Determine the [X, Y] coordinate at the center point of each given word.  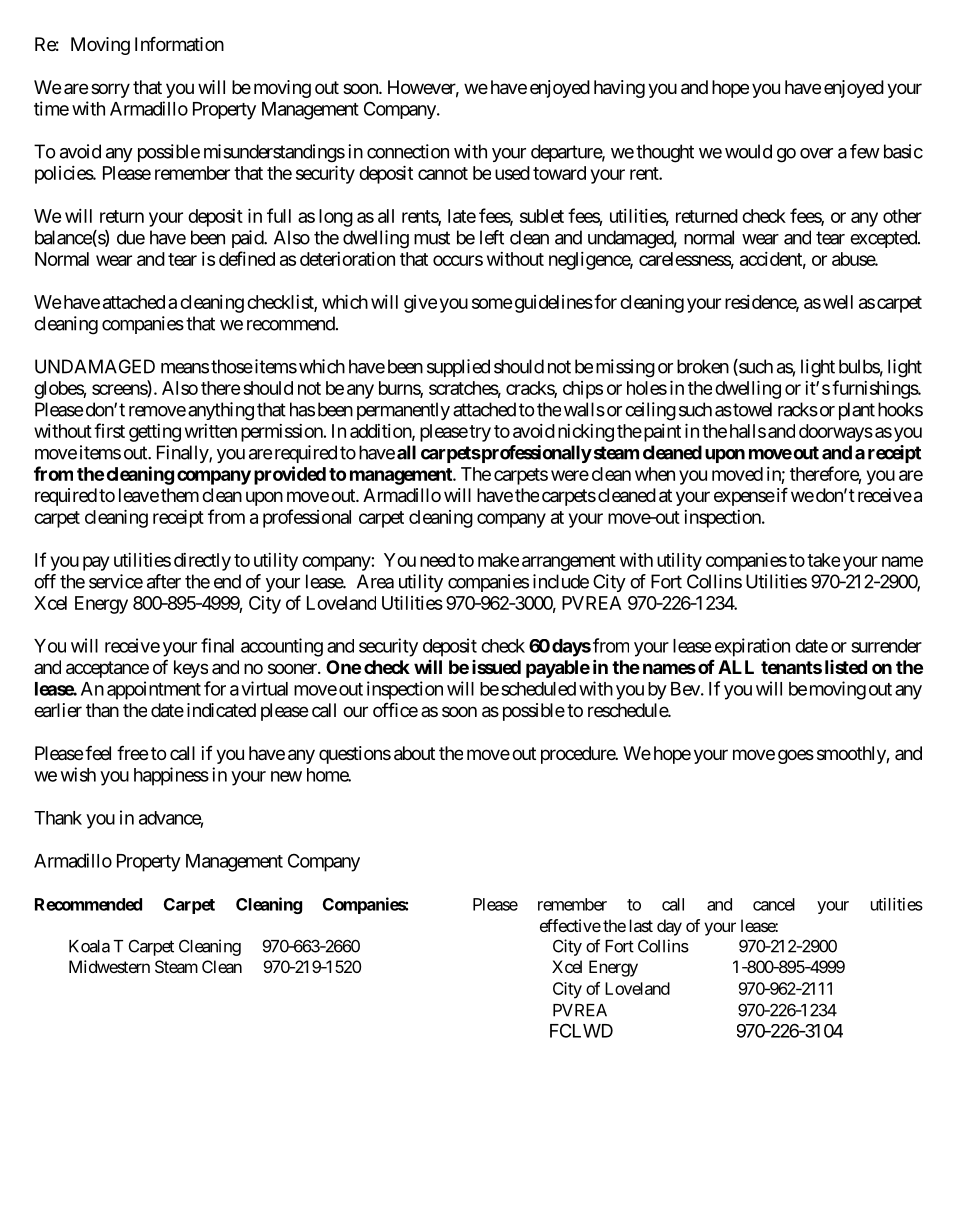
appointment [154, 690]
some [492, 303]
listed [846, 667]
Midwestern [109, 966]
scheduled [538, 689]
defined [247, 258]
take [823, 560]
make [498, 560]
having [619, 89]
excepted [884, 239]
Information [179, 43]
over [816, 153]
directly [202, 562]
